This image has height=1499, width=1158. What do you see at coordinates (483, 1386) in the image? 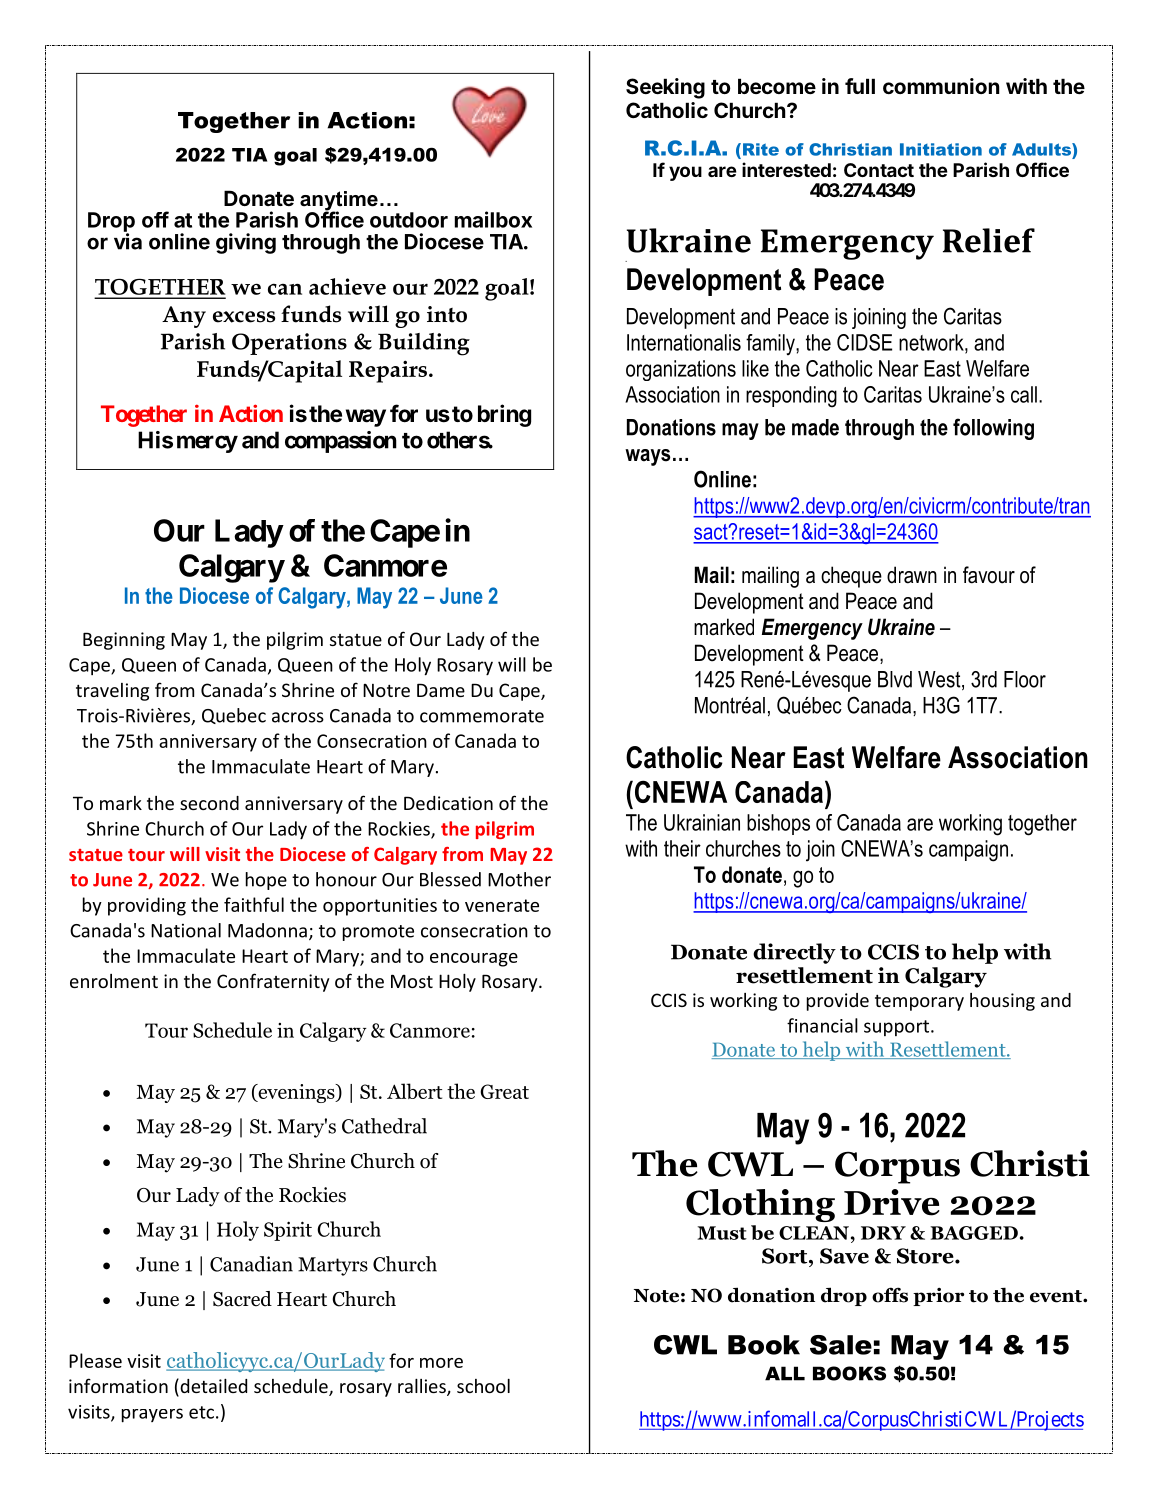
I see `school` at bounding box center [483, 1386].
